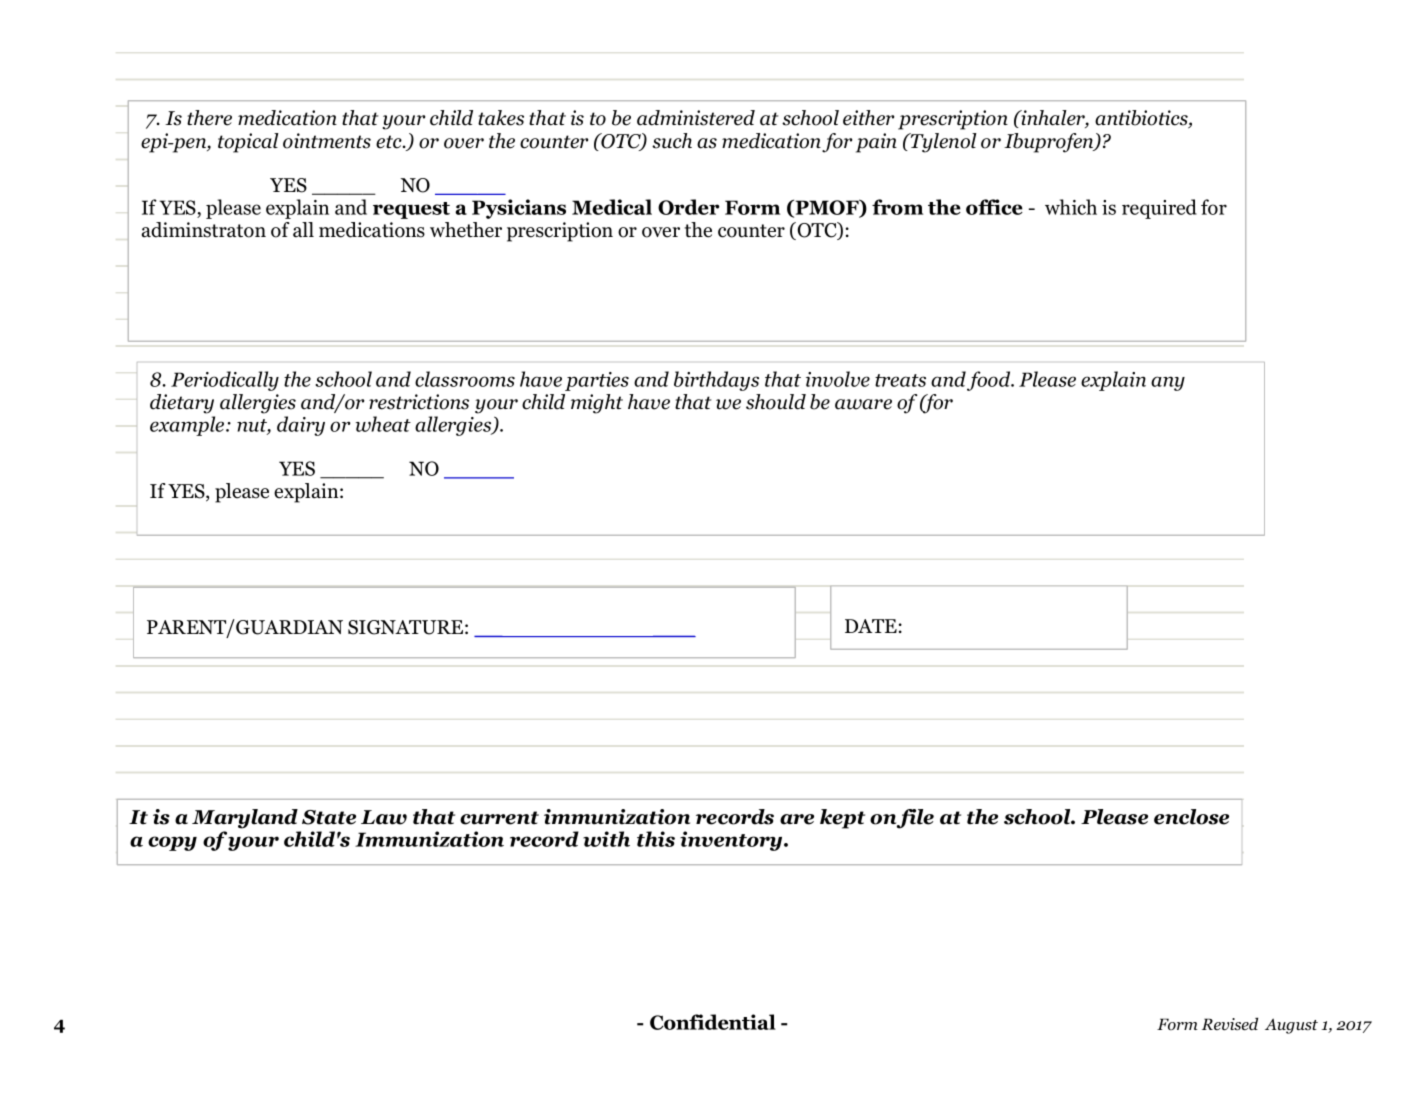  What do you see at coordinates (672, 141) in the document?
I see `such` at bounding box center [672, 141].
